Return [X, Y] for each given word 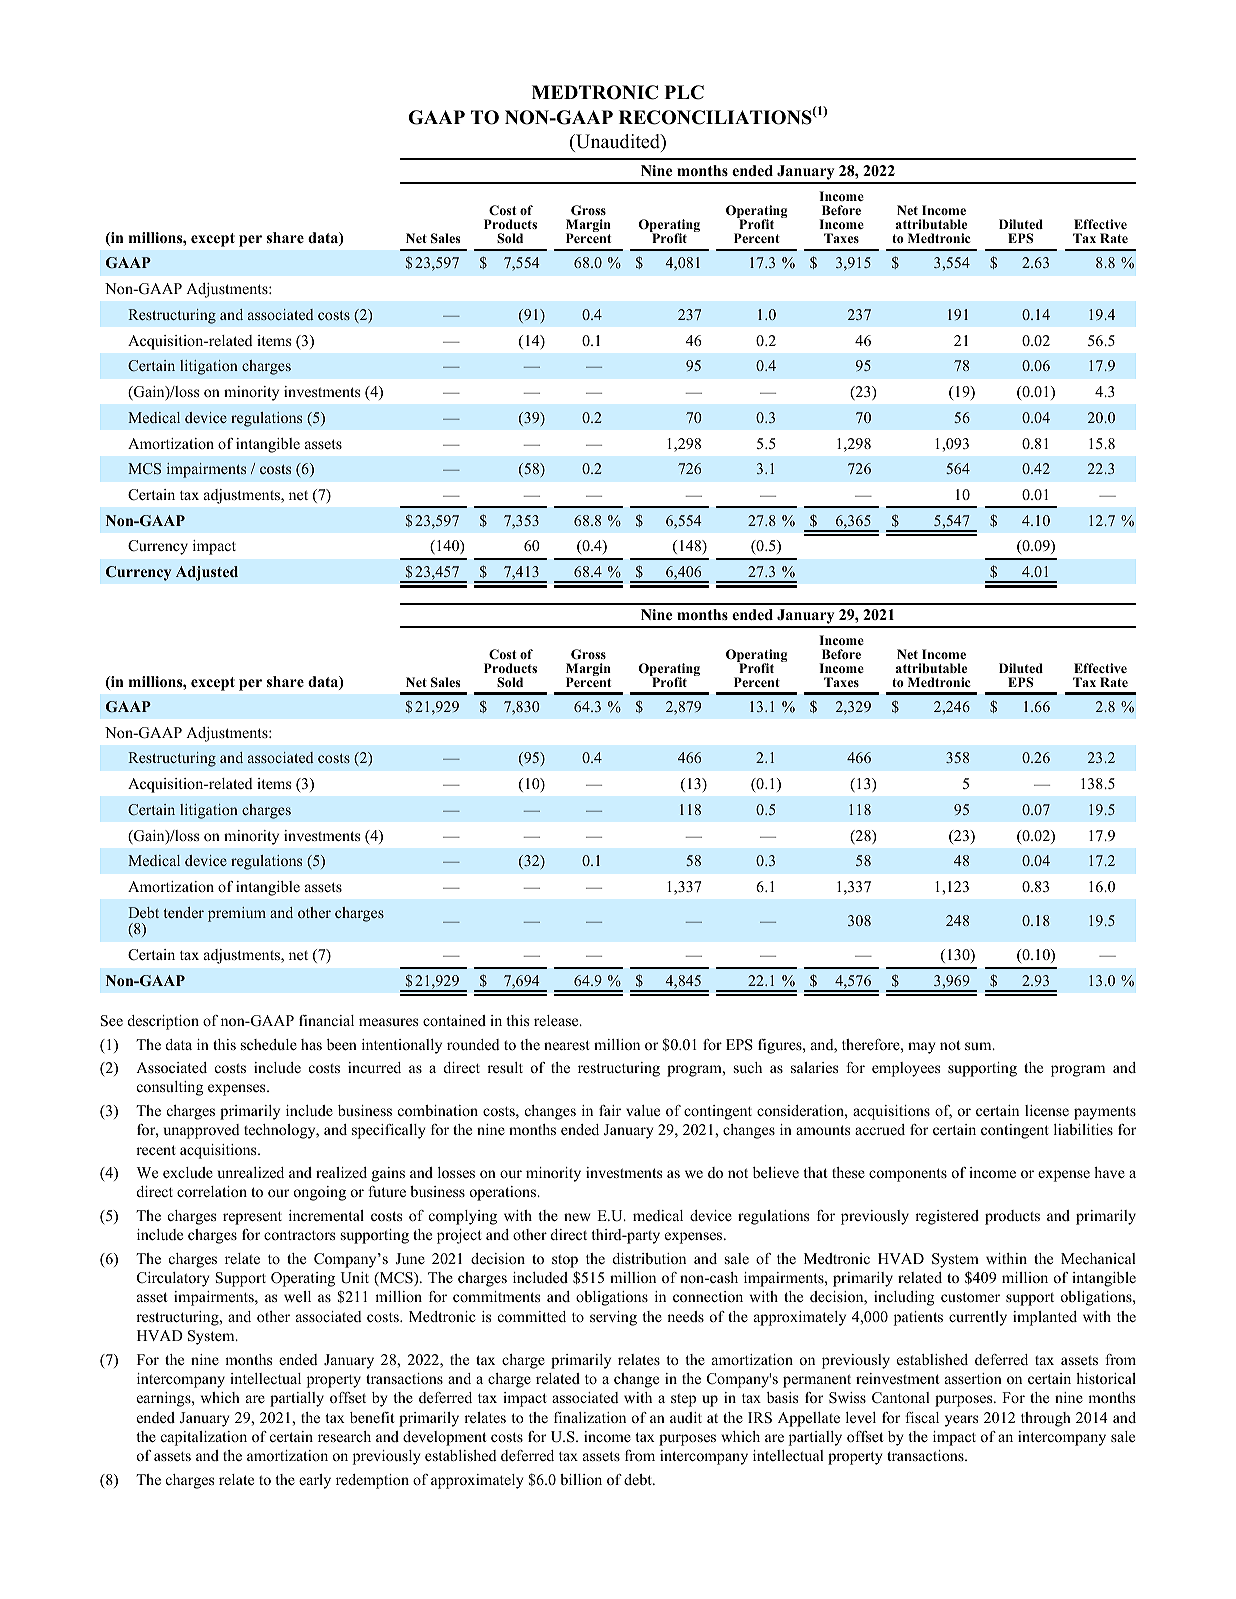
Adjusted [207, 573]
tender [184, 912]
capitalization [204, 1438]
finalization [590, 1417]
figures [781, 1046]
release [557, 1020]
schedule [269, 1044]
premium [237, 914]
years [961, 1421]
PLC [684, 92]
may [921, 1048]
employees [906, 1069]
